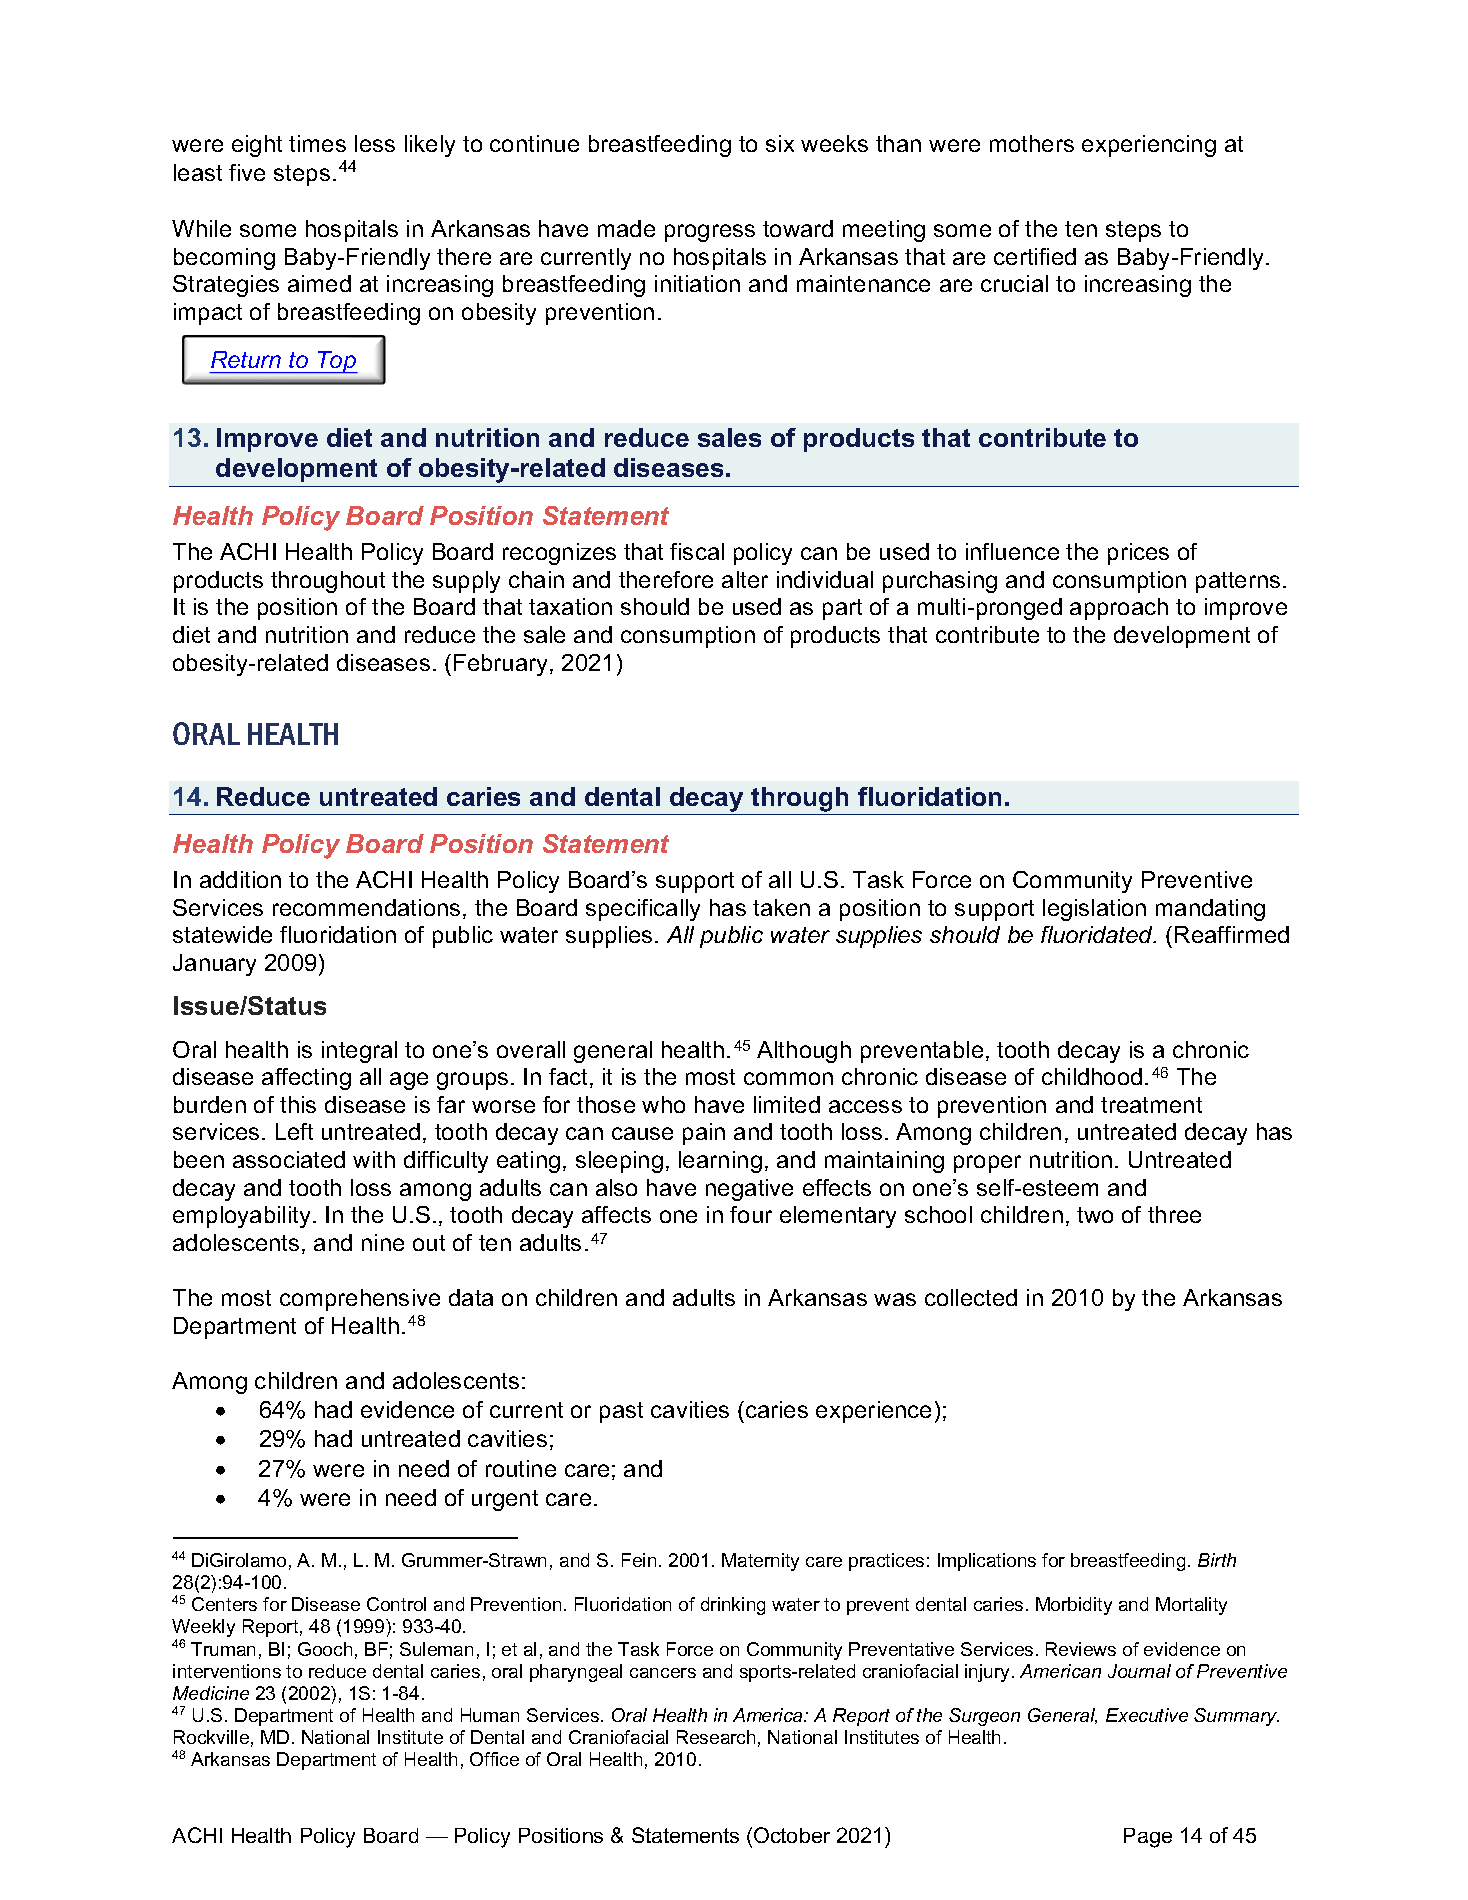 The width and height of the image is (1468, 1900). What do you see at coordinates (792, 1835) in the image?
I see `October` at bounding box center [792, 1835].
